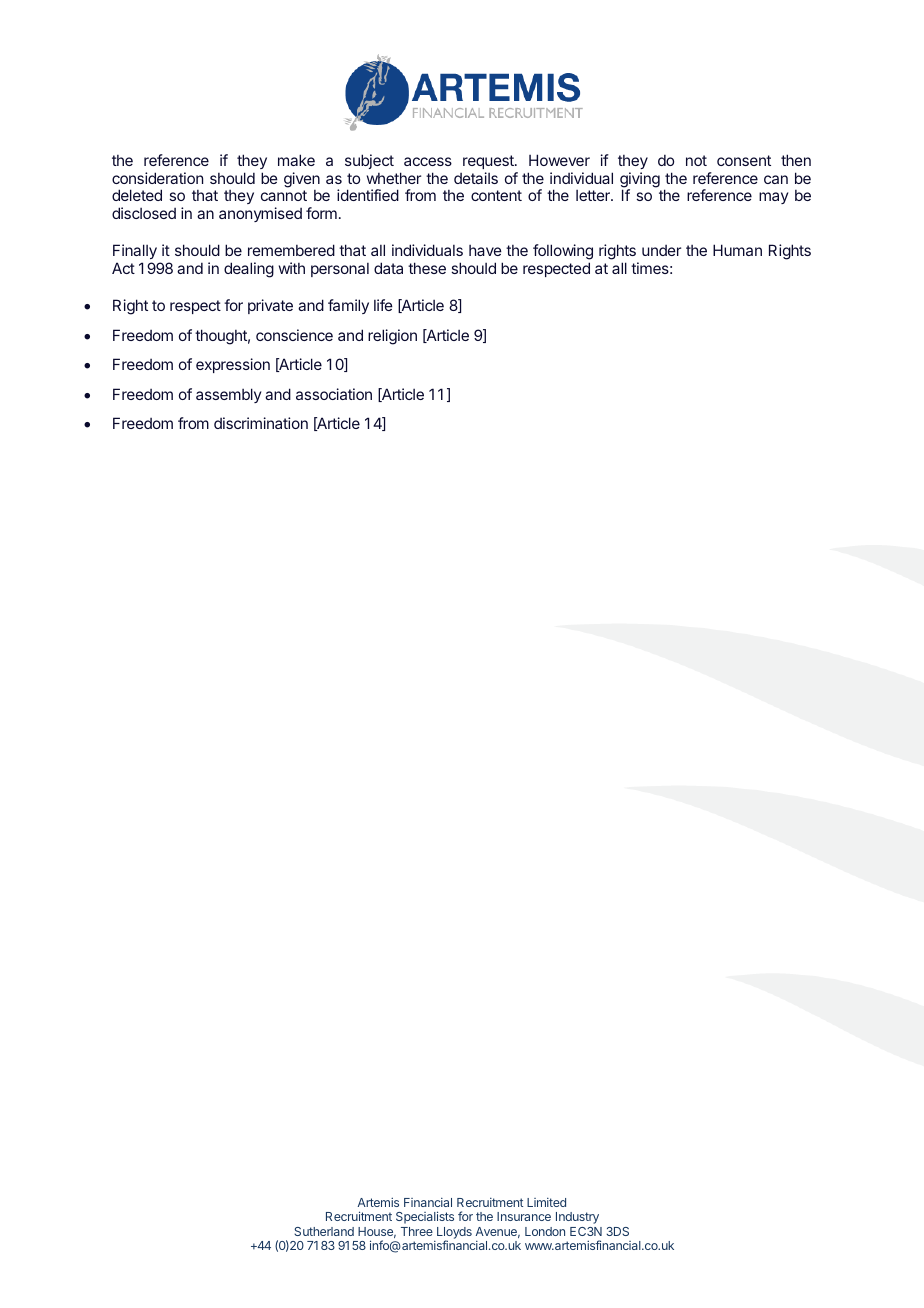 Image resolution: width=924 pixels, height=1308 pixels. I want to click on Sutherland, so click(324, 1231).
